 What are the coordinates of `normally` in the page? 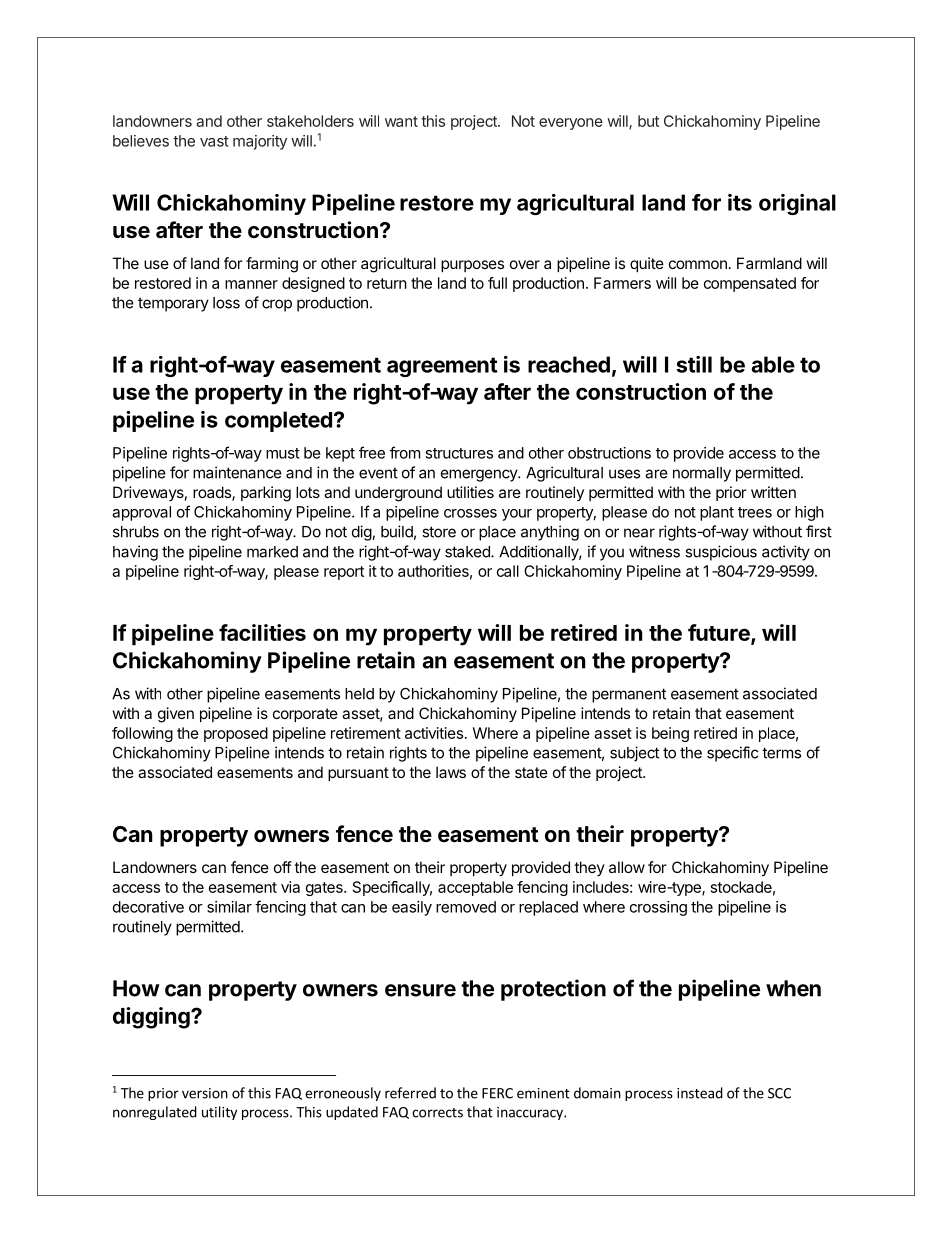 It's located at (702, 474).
